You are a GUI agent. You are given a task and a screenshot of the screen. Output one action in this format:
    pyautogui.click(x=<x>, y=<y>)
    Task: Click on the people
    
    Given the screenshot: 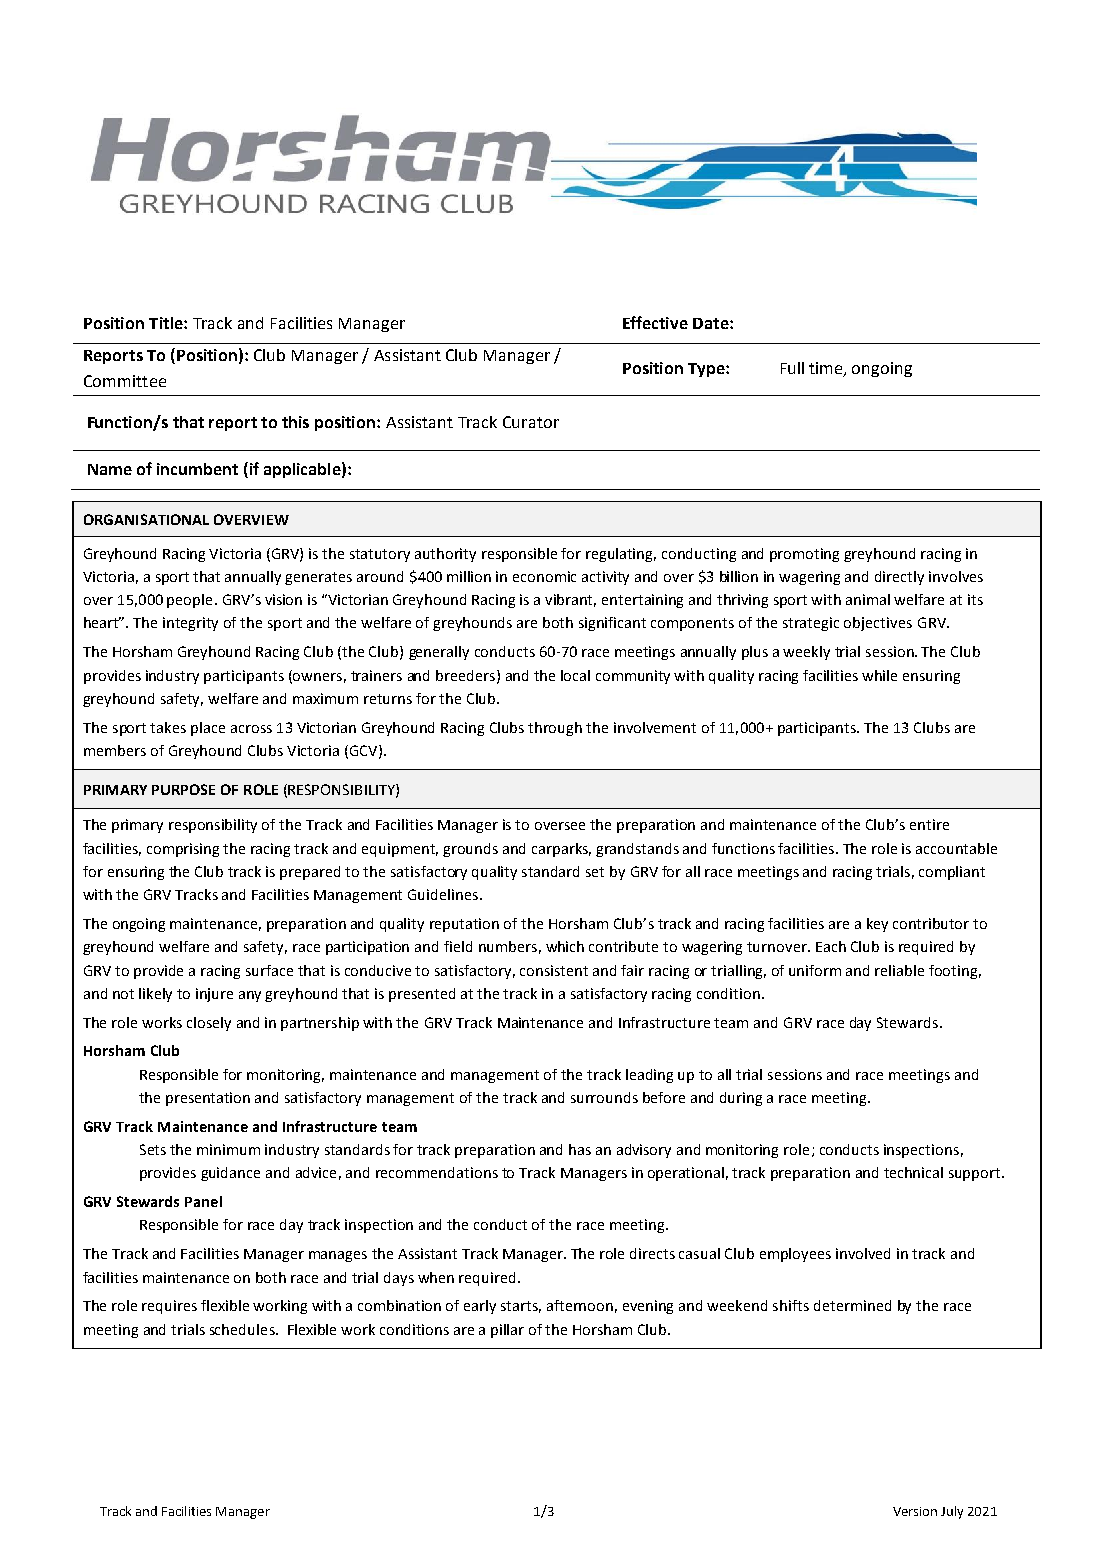 What is the action you would take?
    pyautogui.click(x=189, y=601)
